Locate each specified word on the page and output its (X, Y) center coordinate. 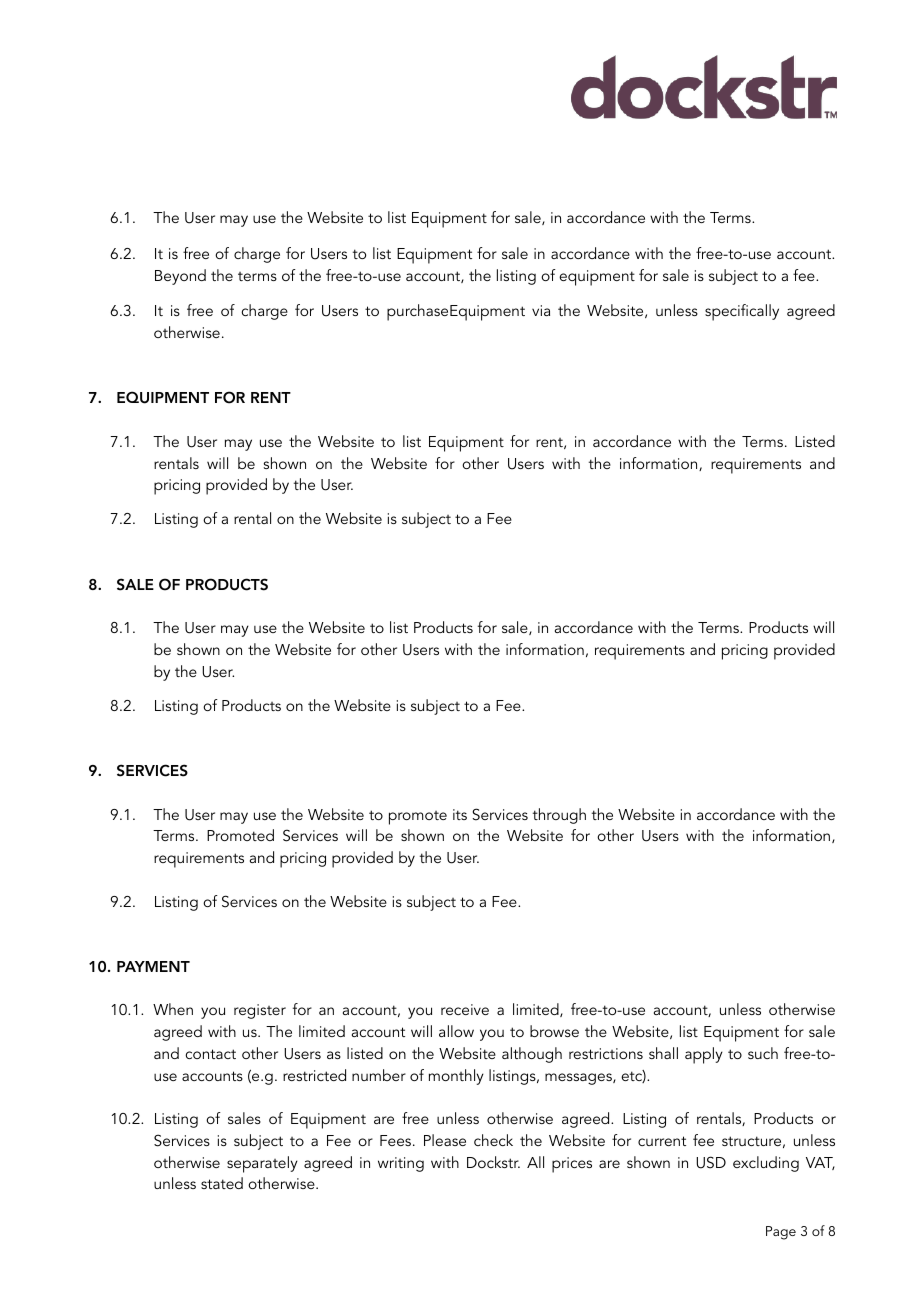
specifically (742, 312)
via (541, 310)
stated (222, 1183)
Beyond (180, 277)
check (493, 1140)
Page (781, 1233)
